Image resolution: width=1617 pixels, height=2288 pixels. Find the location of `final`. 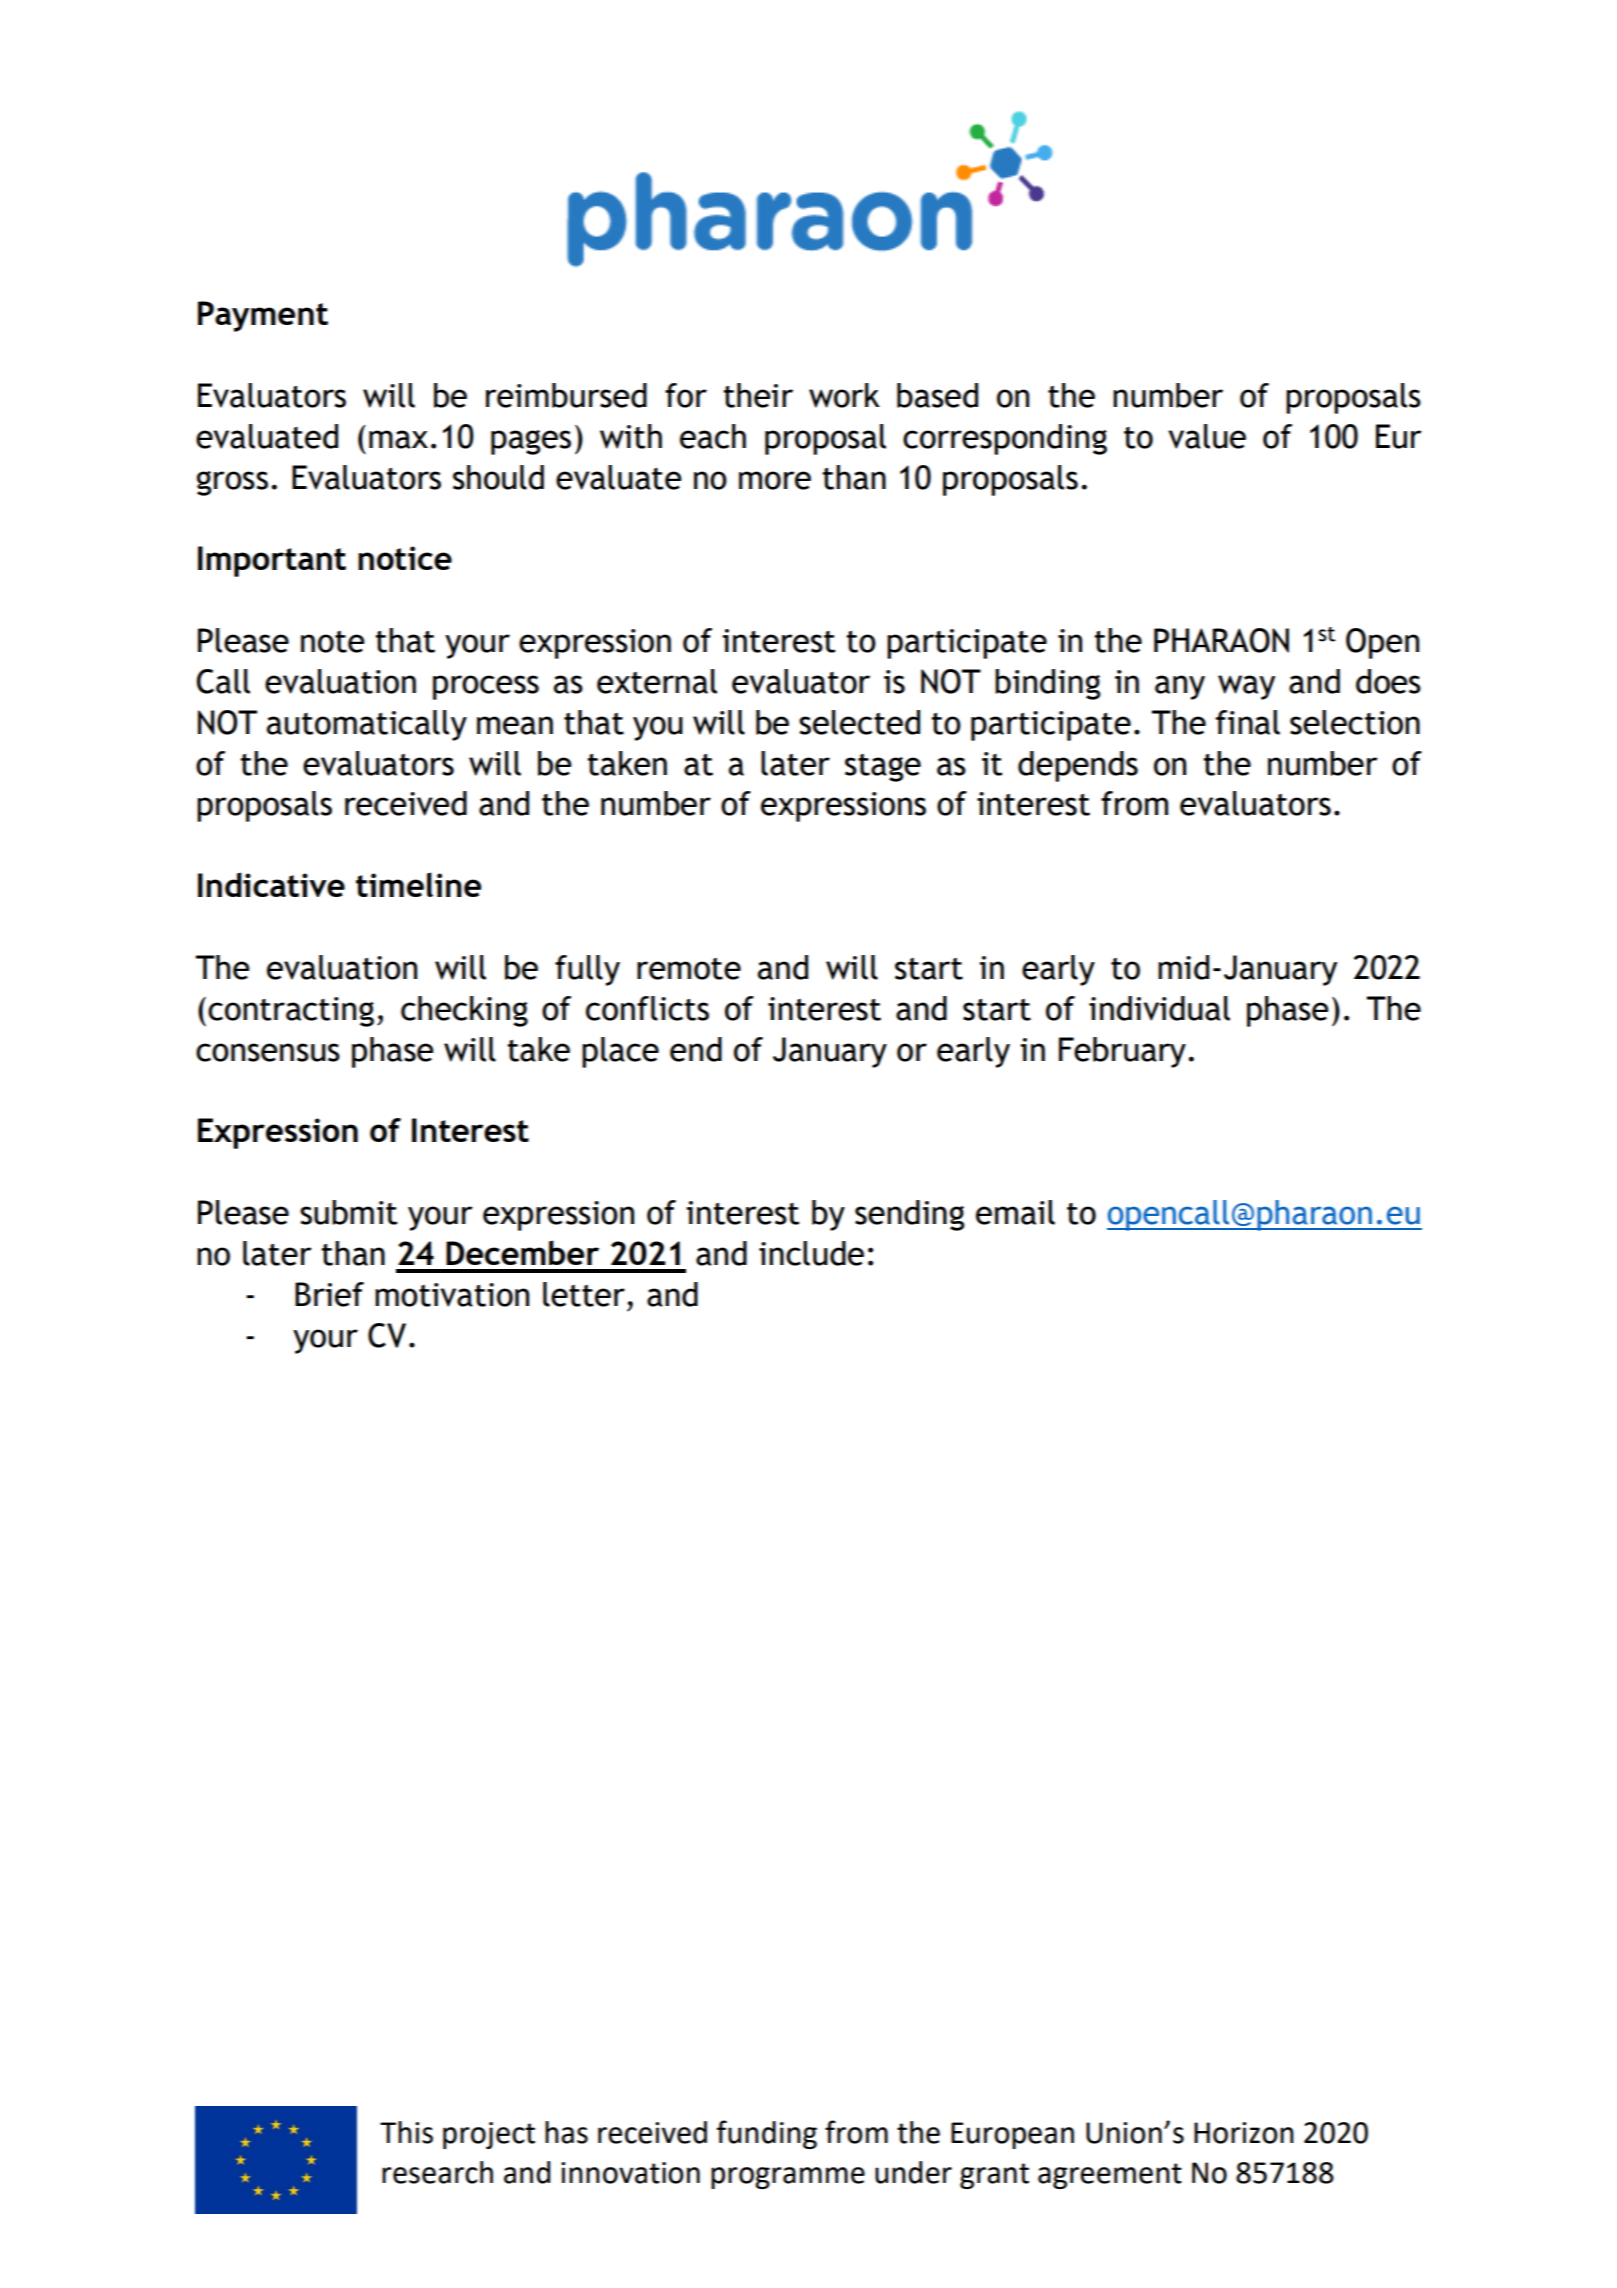

final is located at coordinates (1248, 722).
